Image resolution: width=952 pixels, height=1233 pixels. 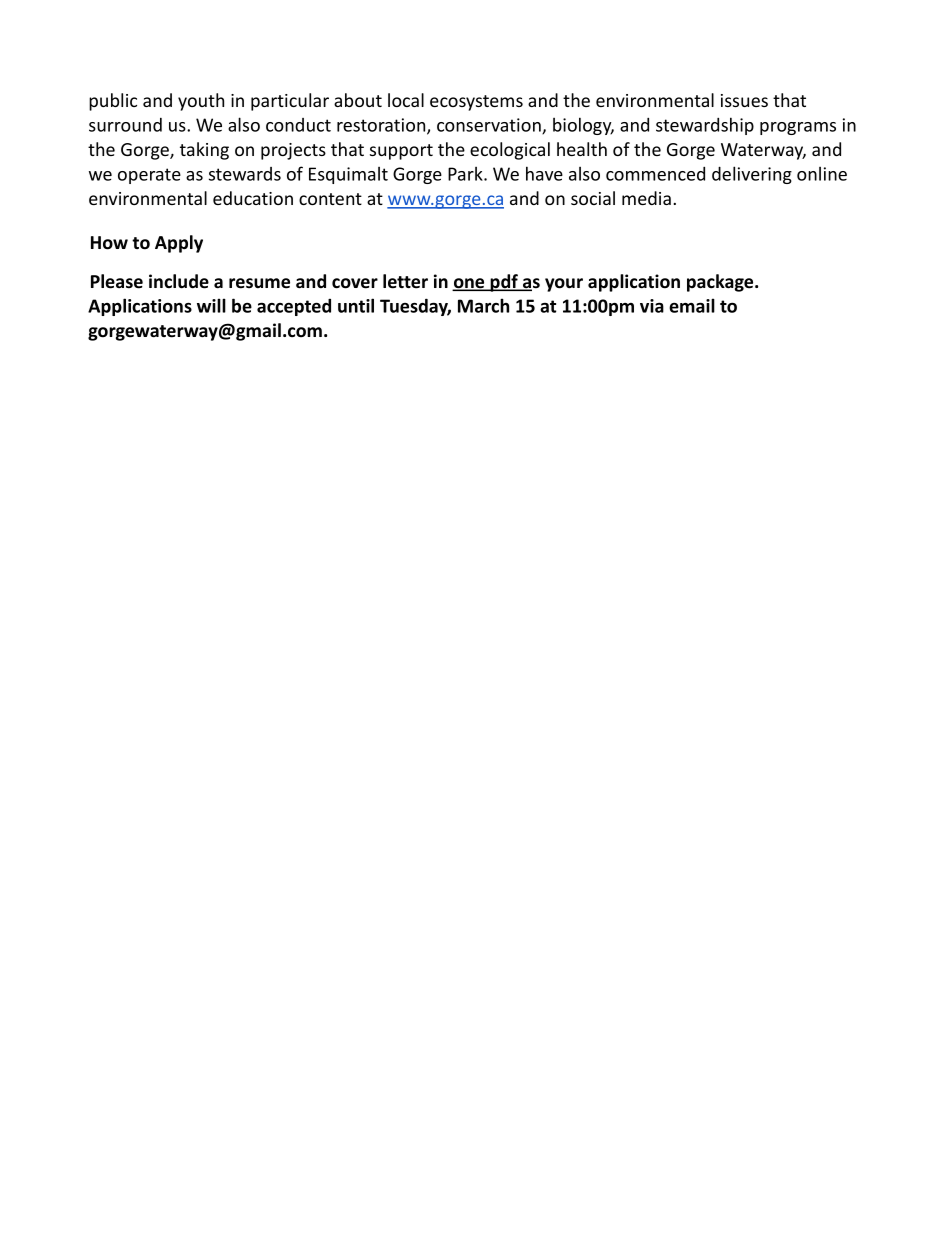 What do you see at coordinates (179, 244) in the screenshot?
I see `Apply` at bounding box center [179, 244].
